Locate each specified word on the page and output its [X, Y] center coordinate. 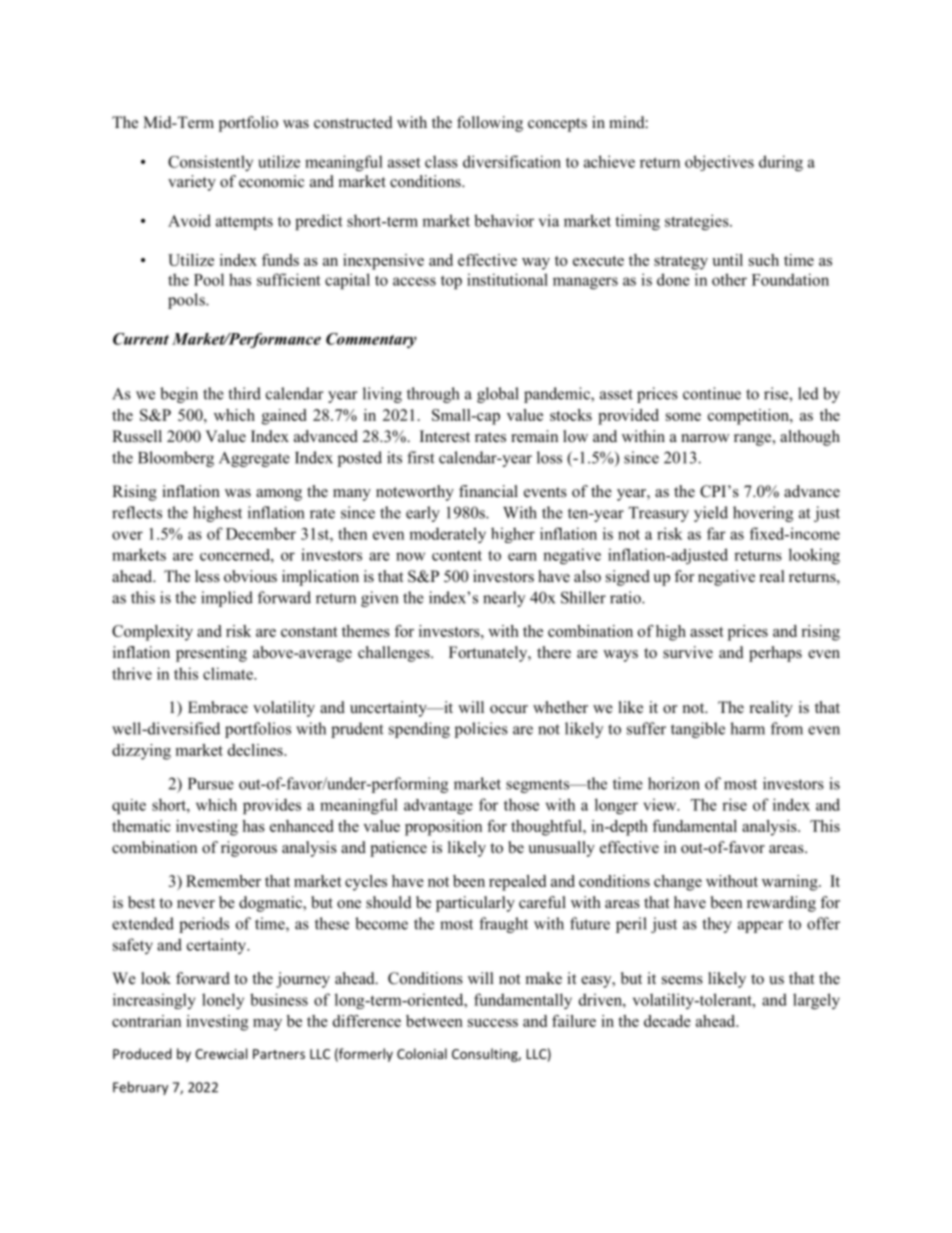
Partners [279, 1054]
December [261, 533]
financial [488, 491]
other [729, 279]
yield [711, 514]
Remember [223, 881]
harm [747, 728]
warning [791, 883]
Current [141, 339]
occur [509, 709]
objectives [719, 163]
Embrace [218, 707]
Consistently [210, 163]
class [441, 161]
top [451, 282]
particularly [475, 904]
